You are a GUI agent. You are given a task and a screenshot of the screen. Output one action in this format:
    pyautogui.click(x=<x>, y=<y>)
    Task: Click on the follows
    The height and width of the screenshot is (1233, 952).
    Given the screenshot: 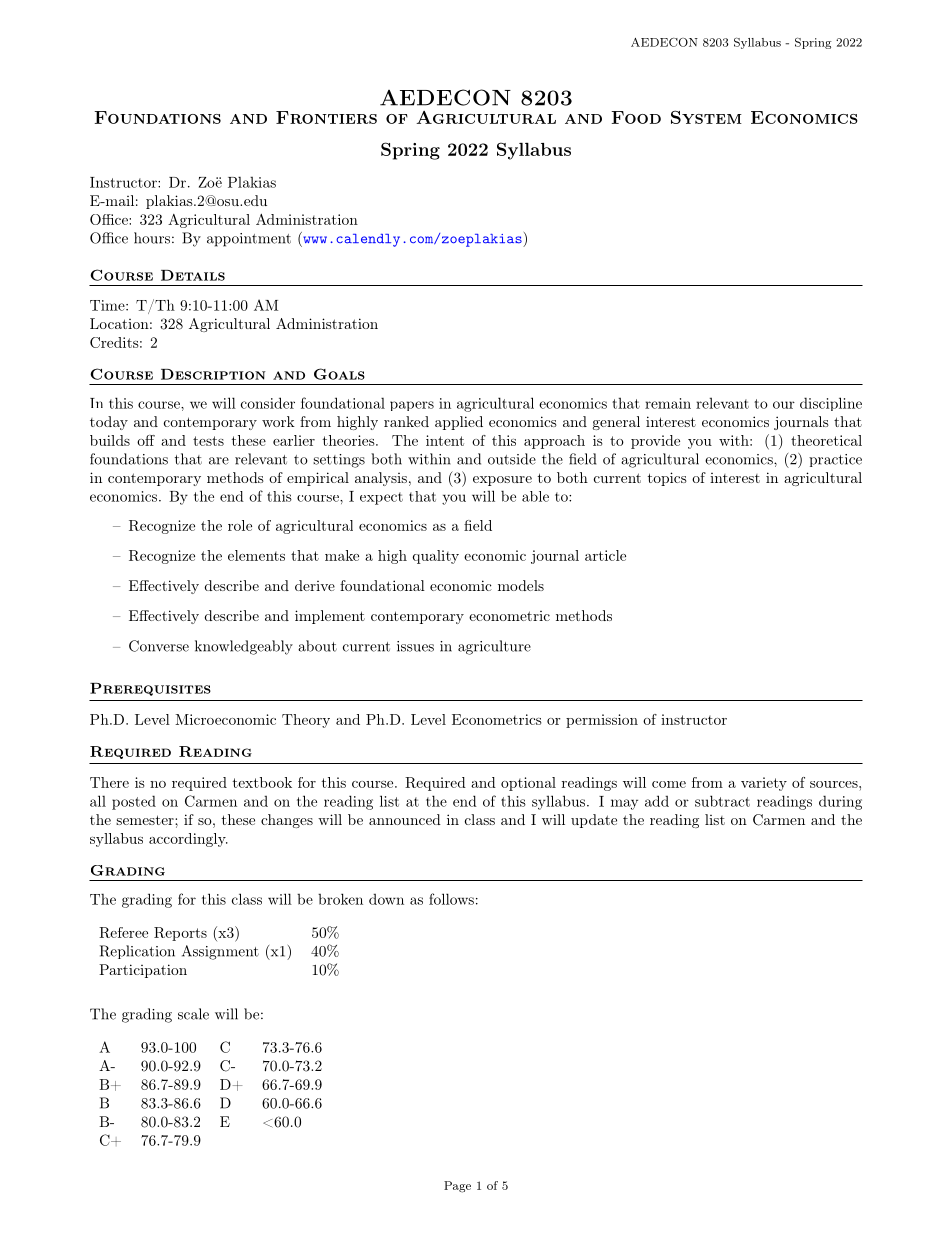 What is the action you would take?
    pyautogui.click(x=451, y=899)
